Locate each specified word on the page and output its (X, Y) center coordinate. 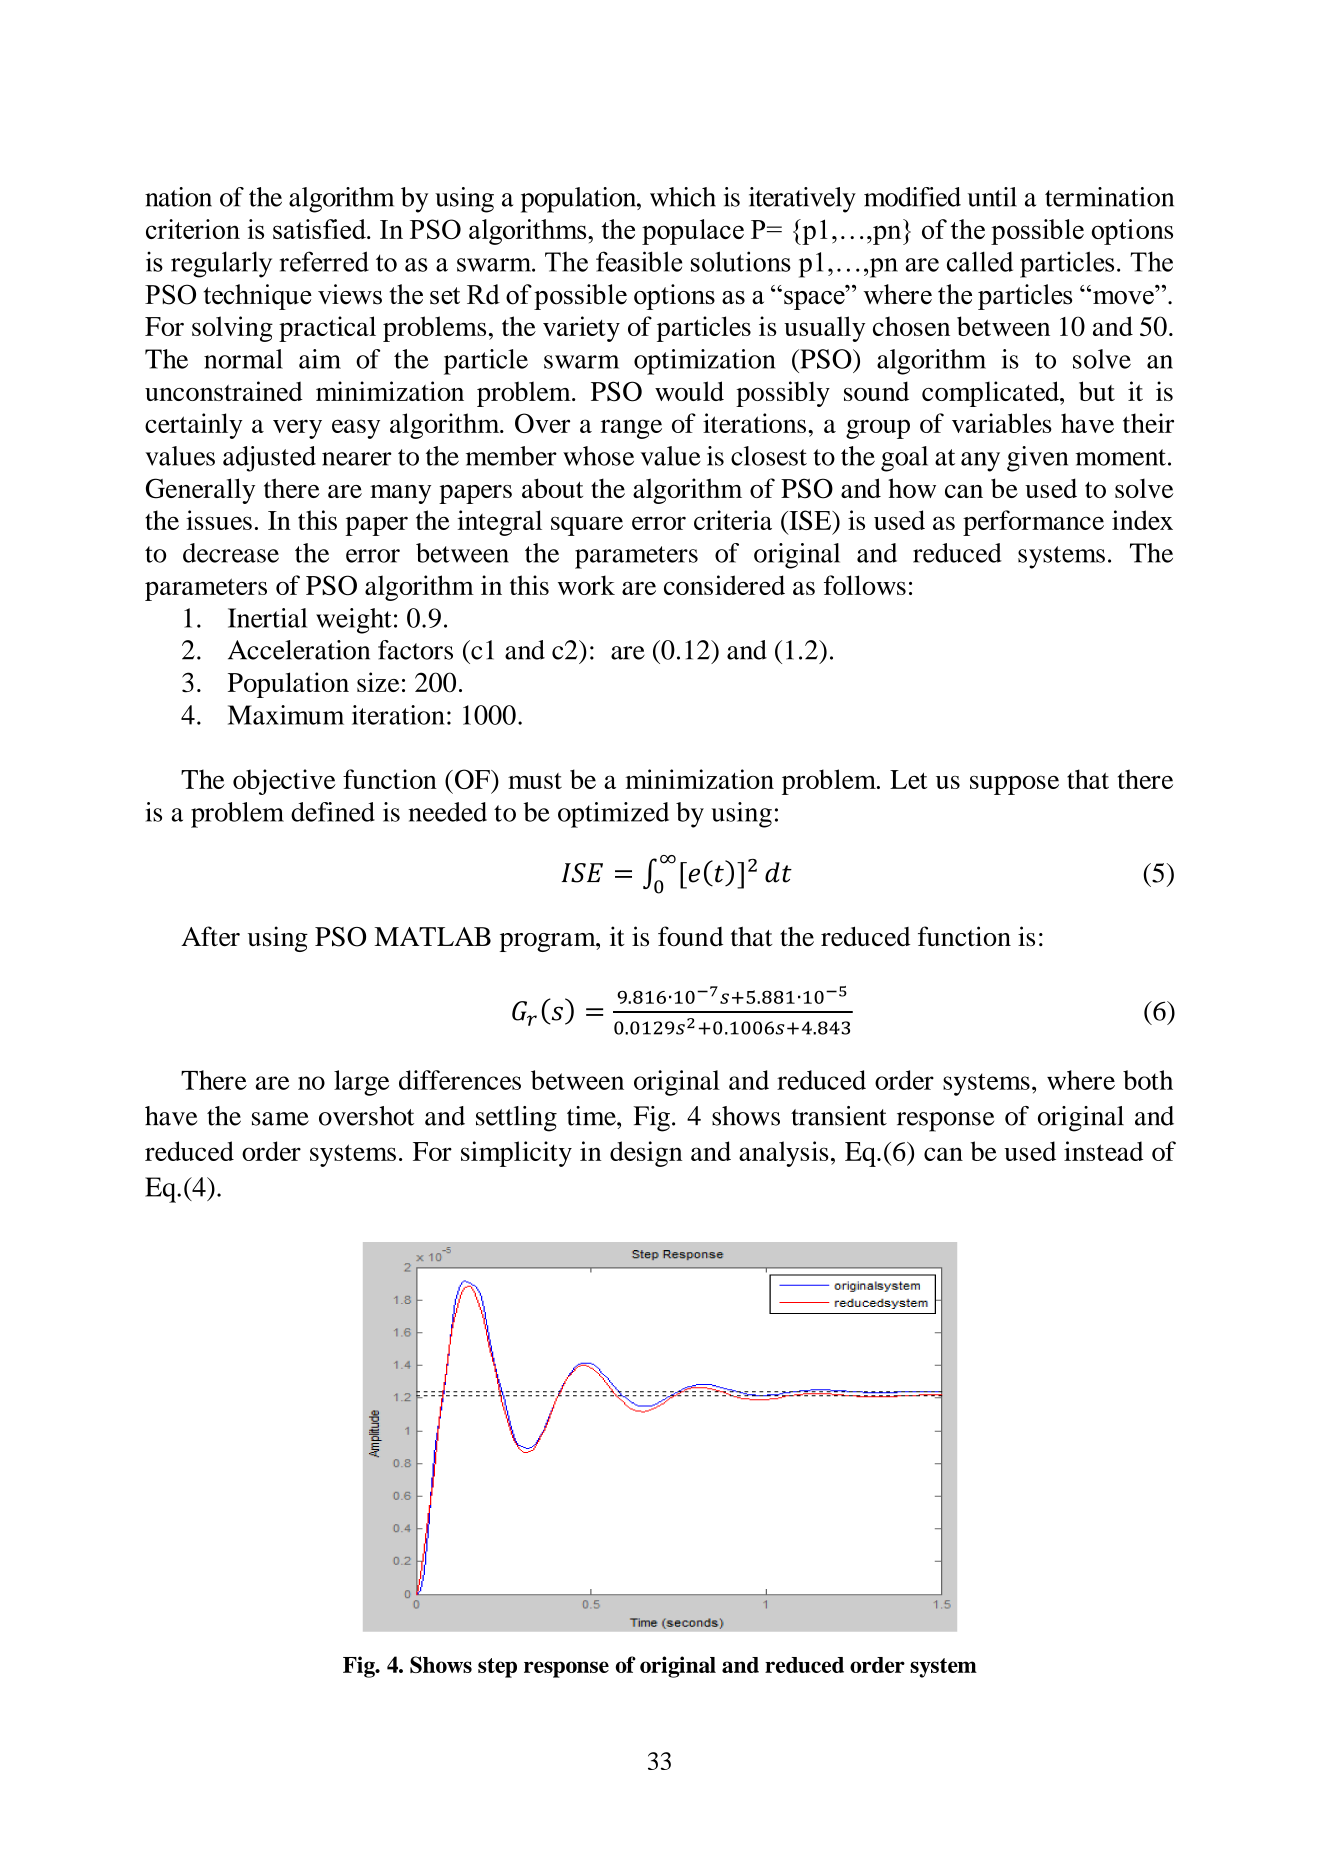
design (646, 1154)
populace (693, 232)
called (980, 261)
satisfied (320, 229)
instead (1103, 1151)
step (497, 1668)
